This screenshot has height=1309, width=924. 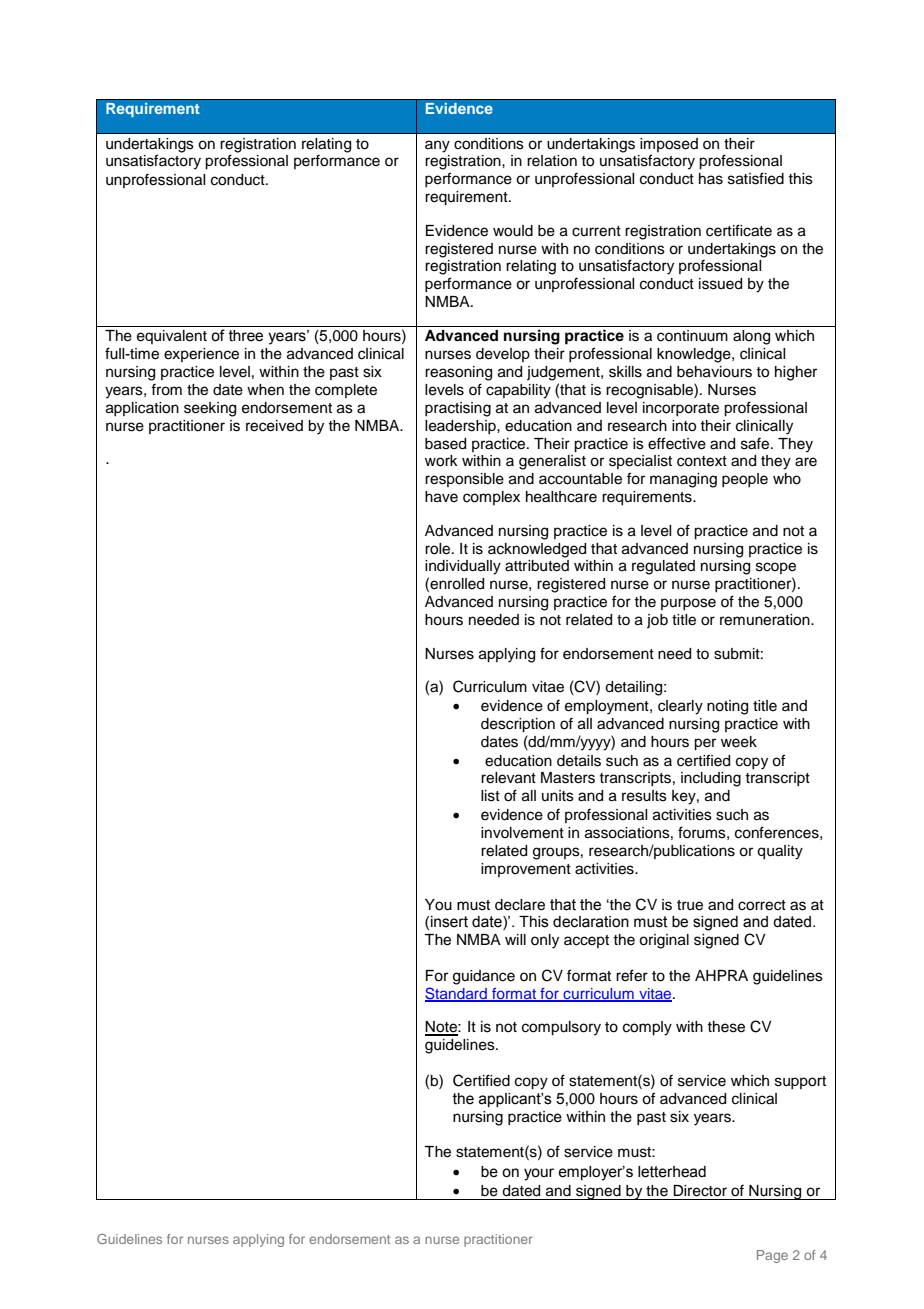 What do you see at coordinates (539, 1174) in the screenshot?
I see `your` at bounding box center [539, 1174].
